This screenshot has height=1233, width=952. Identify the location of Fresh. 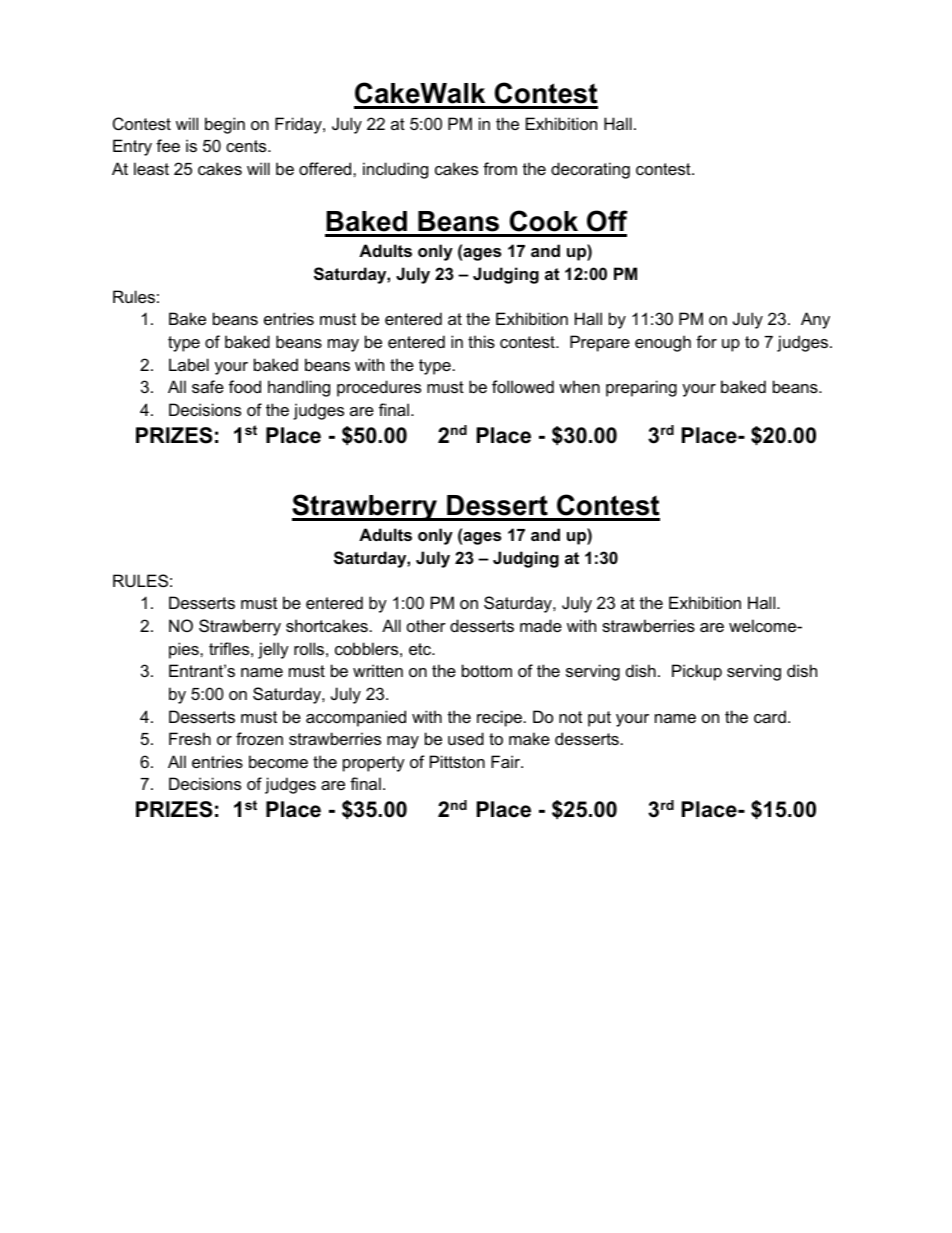
(190, 738).
